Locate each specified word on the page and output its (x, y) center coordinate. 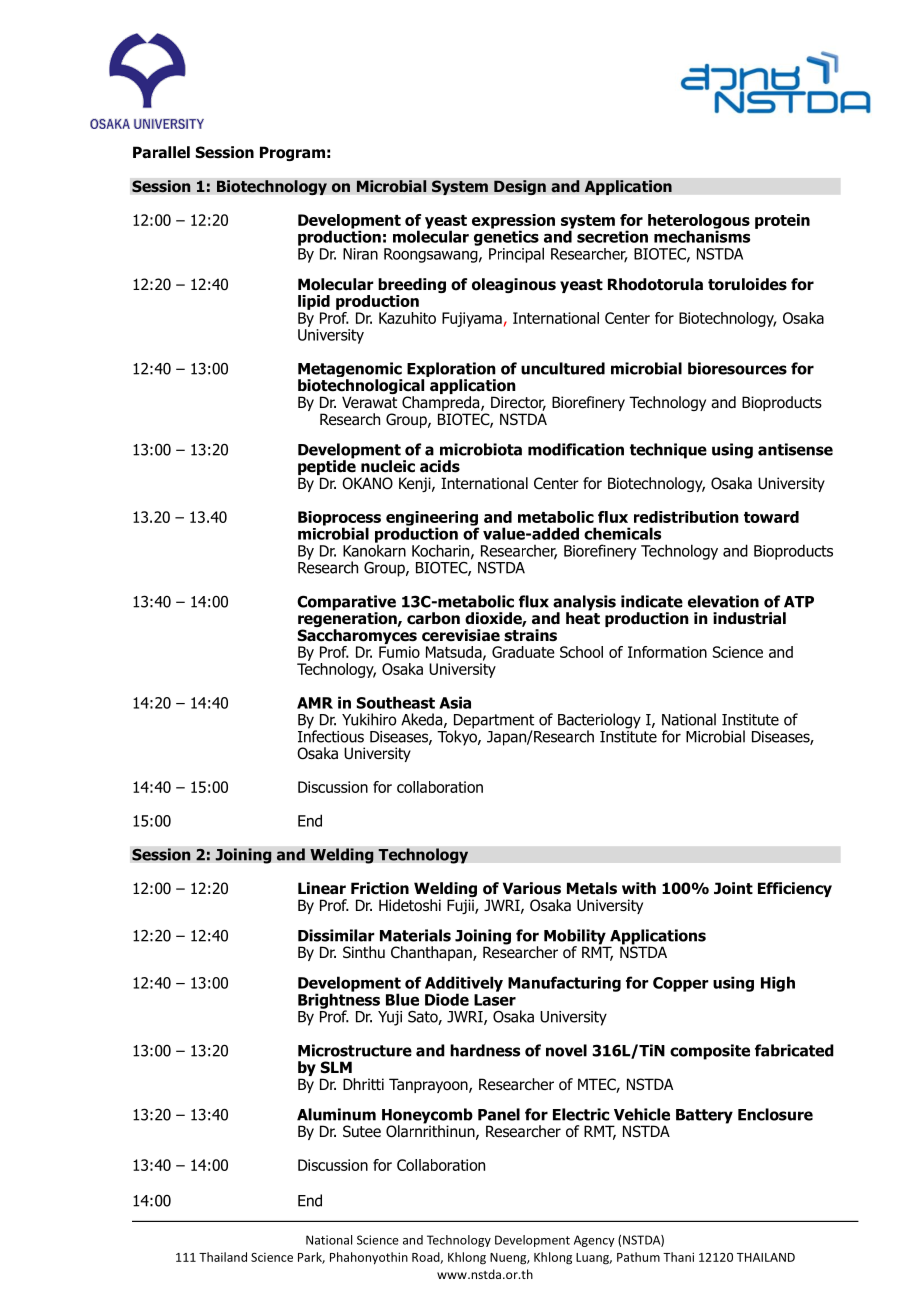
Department (494, 722)
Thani (678, 1257)
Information (667, 652)
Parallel (161, 152)
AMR (315, 703)
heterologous (699, 222)
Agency (594, 1241)
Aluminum (336, 1114)
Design (520, 187)
